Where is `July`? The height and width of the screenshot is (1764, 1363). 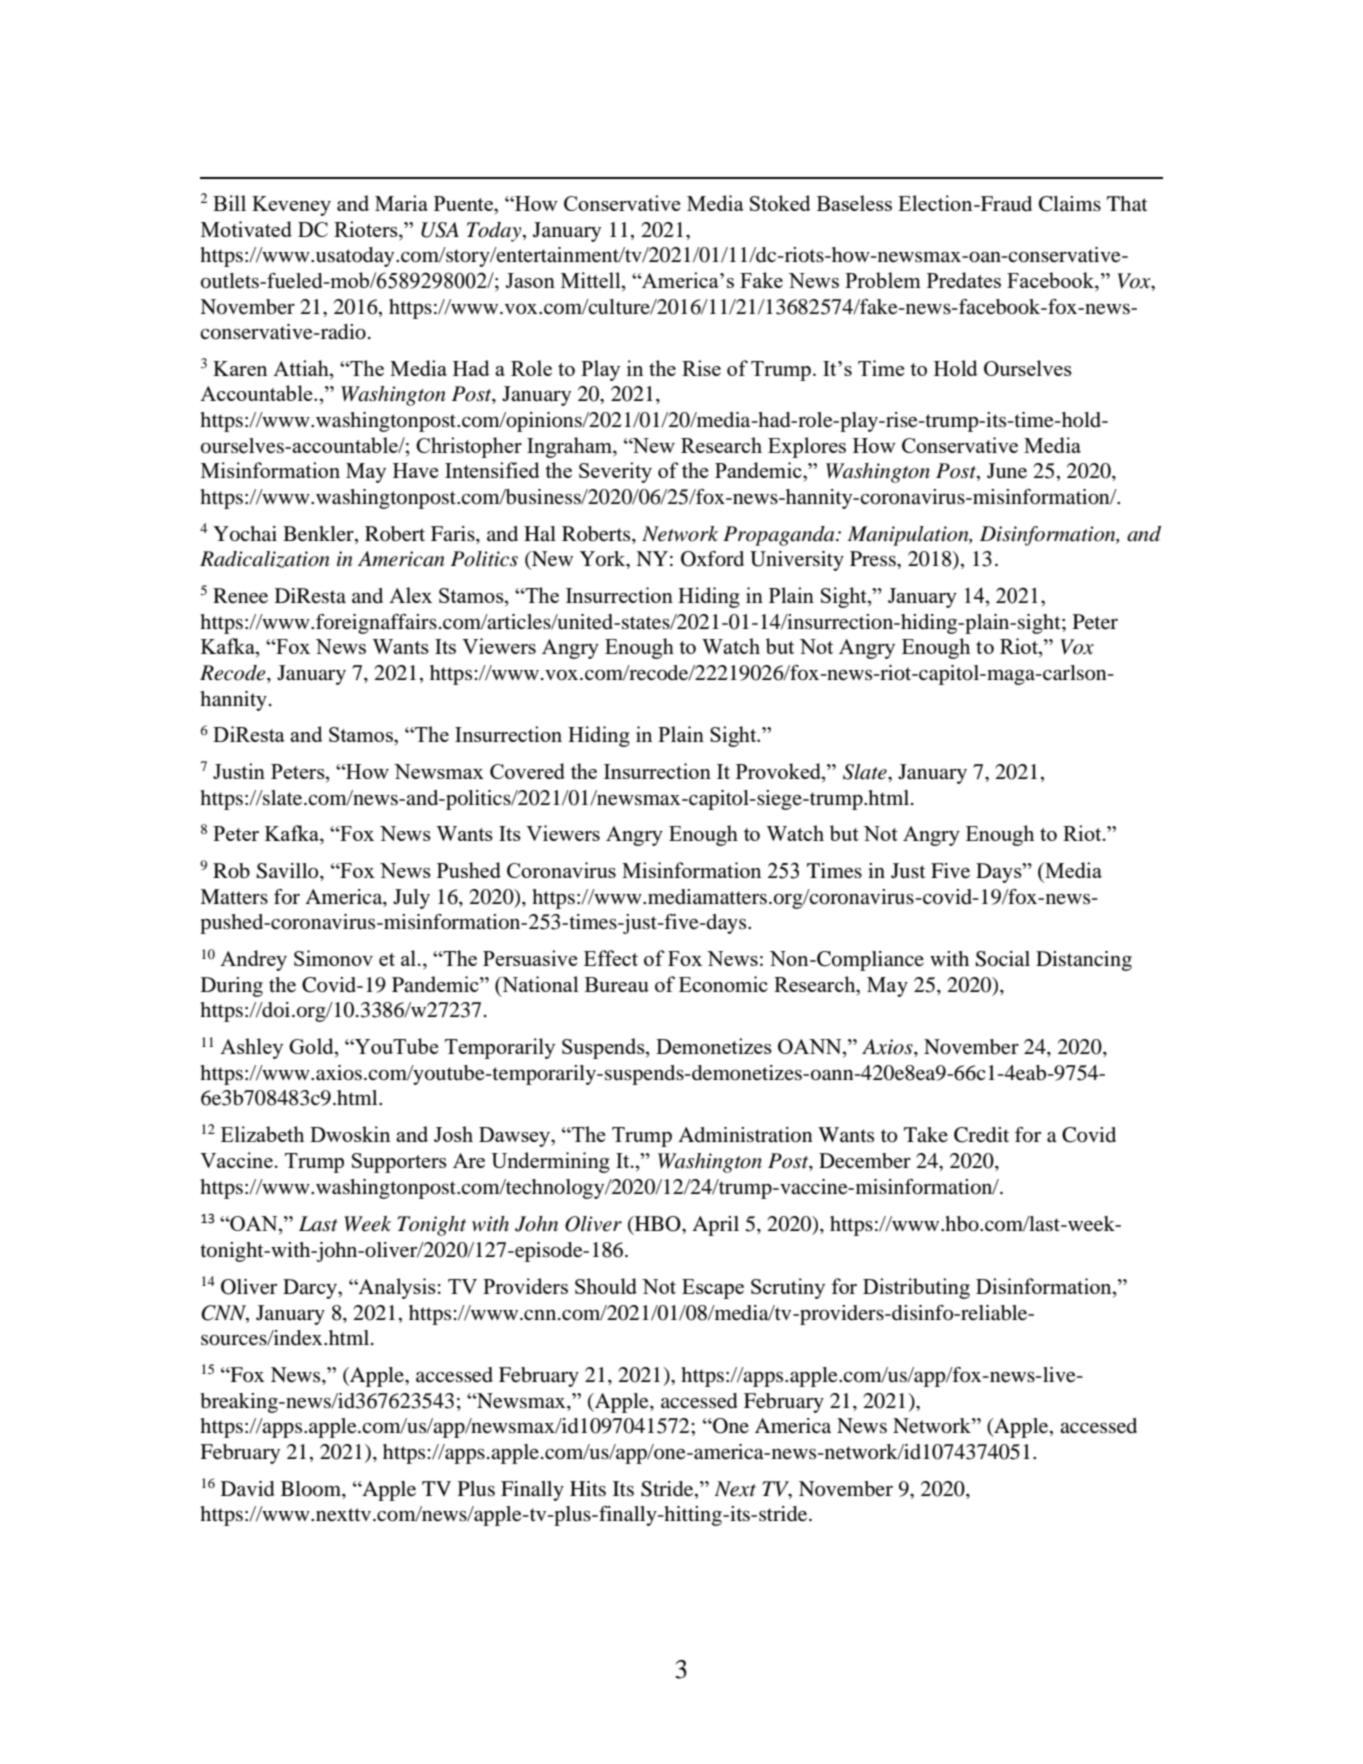
July is located at coordinates (411, 899).
